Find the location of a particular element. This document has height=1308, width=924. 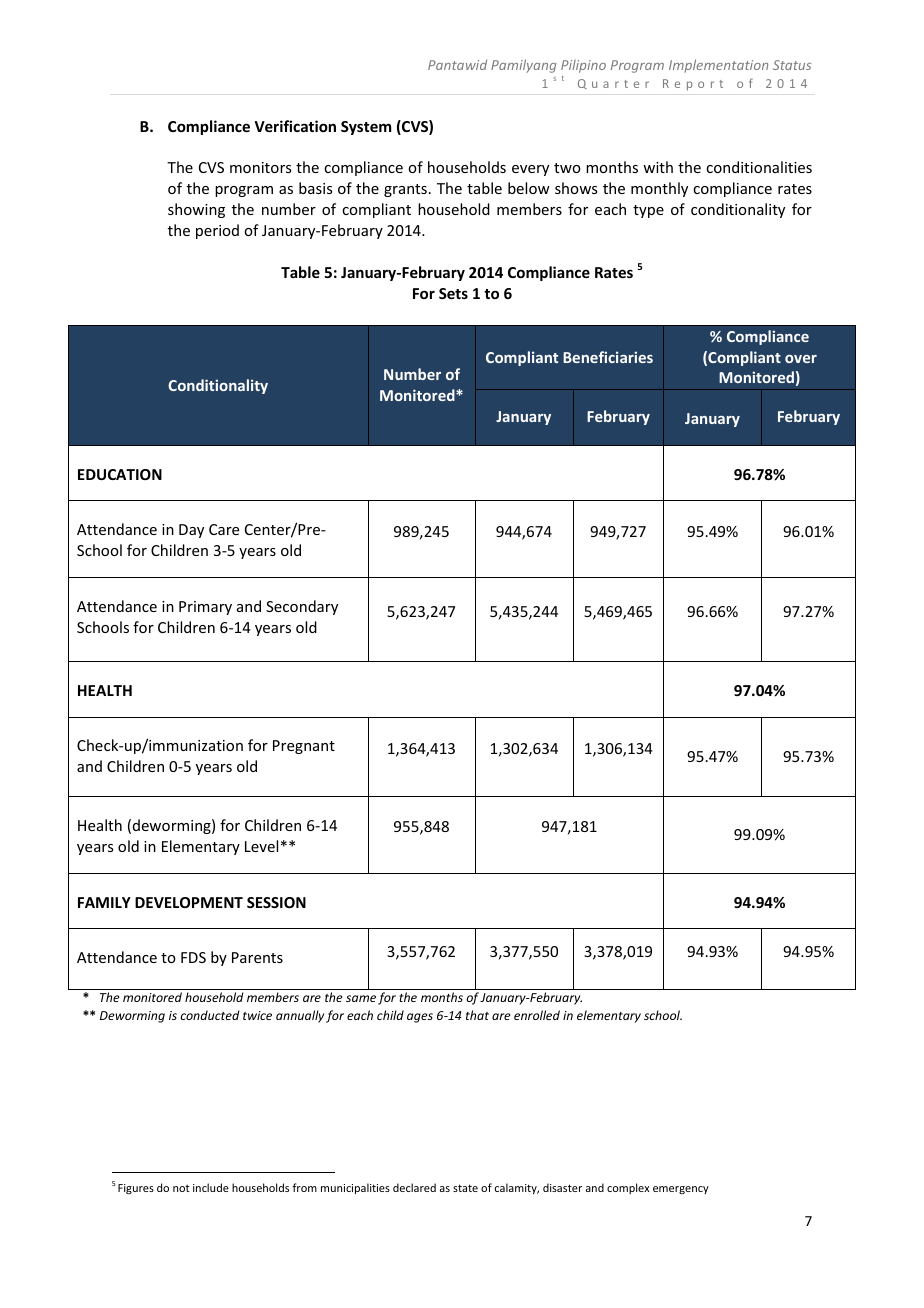

over is located at coordinates (801, 359).
